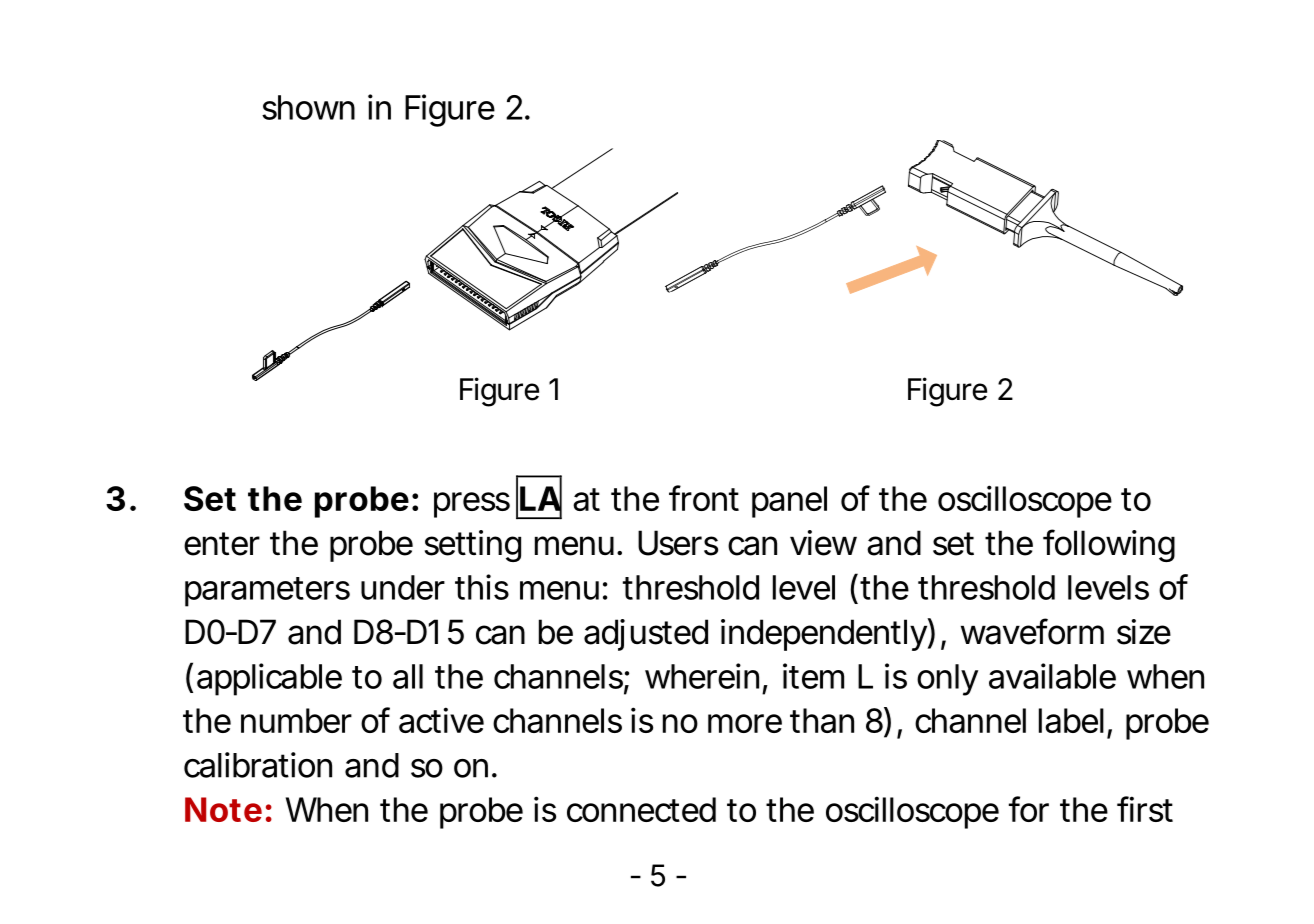  I want to click on all, so click(408, 676).
